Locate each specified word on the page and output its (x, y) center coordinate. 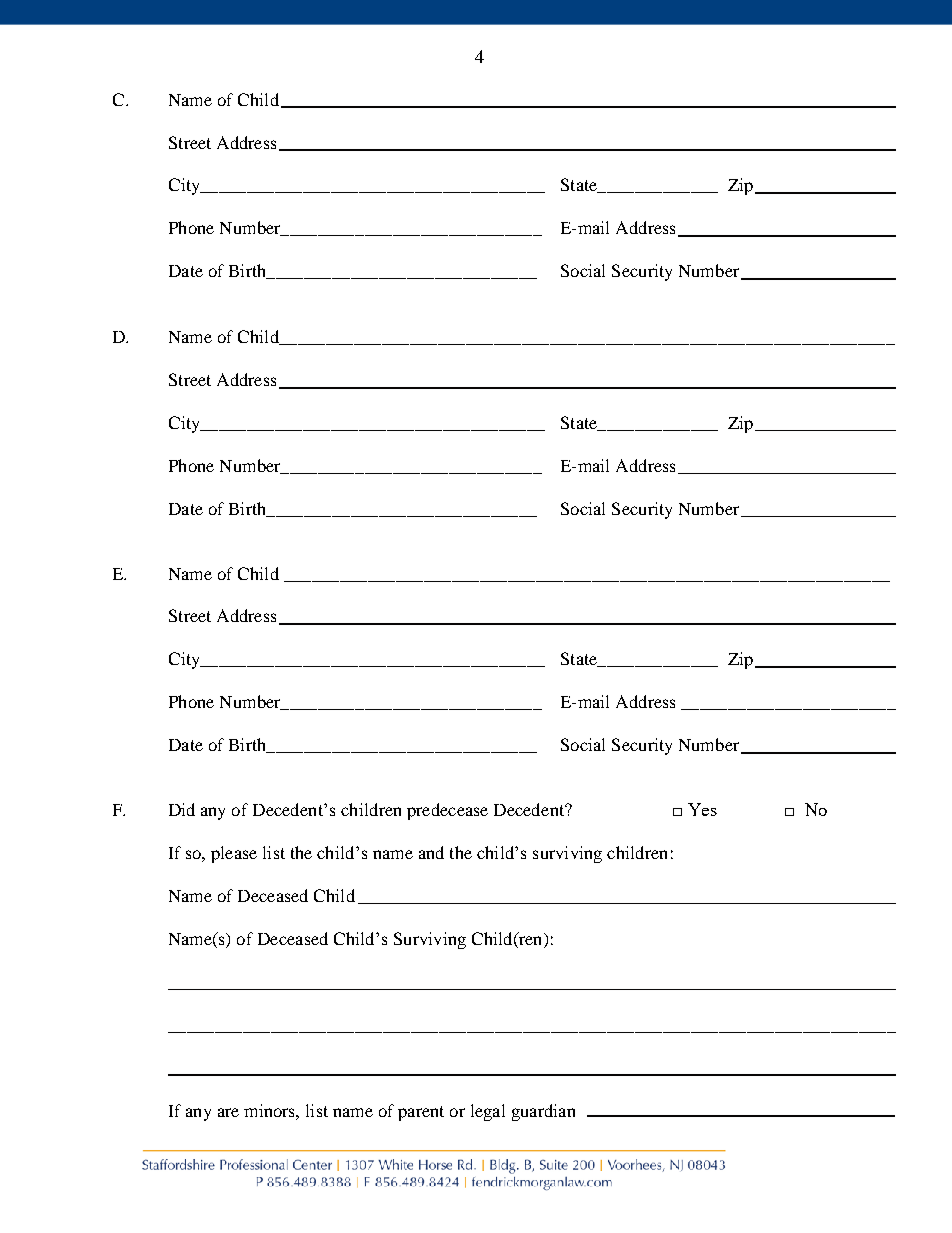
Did (182, 809)
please (234, 854)
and (431, 852)
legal (488, 1112)
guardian (543, 1112)
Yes (702, 809)
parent (421, 1113)
